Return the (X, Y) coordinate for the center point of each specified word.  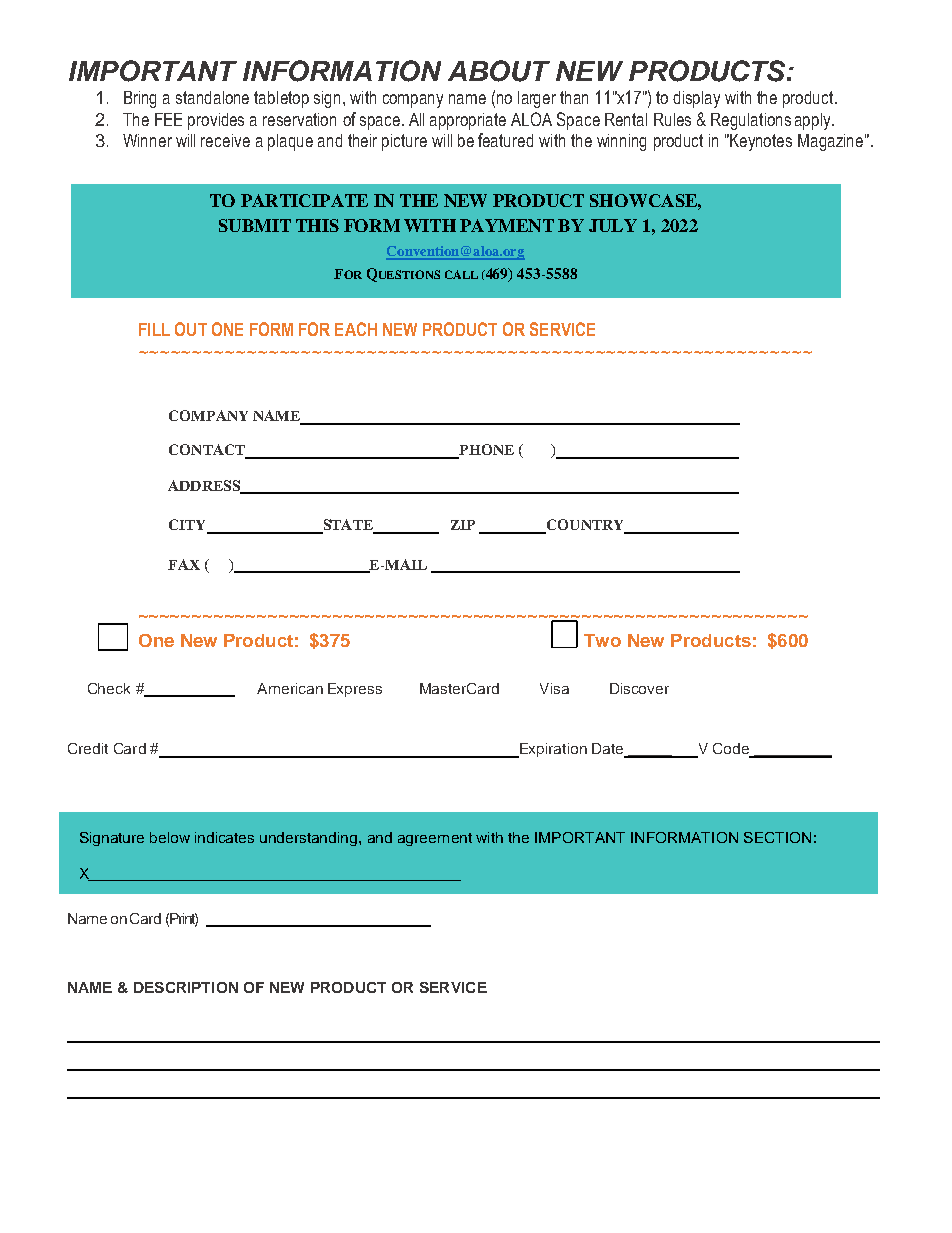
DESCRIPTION (186, 987)
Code (732, 750)
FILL (154, 329)
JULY (613, 225)
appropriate (468, 121)
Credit (88, 748)
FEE (168, 119)
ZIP (463, 525)
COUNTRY (585, 526)
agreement (435, 839)
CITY (189, 526)
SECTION (777, 837)
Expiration (552, 750)
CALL (461, 274)
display (696, 99)
